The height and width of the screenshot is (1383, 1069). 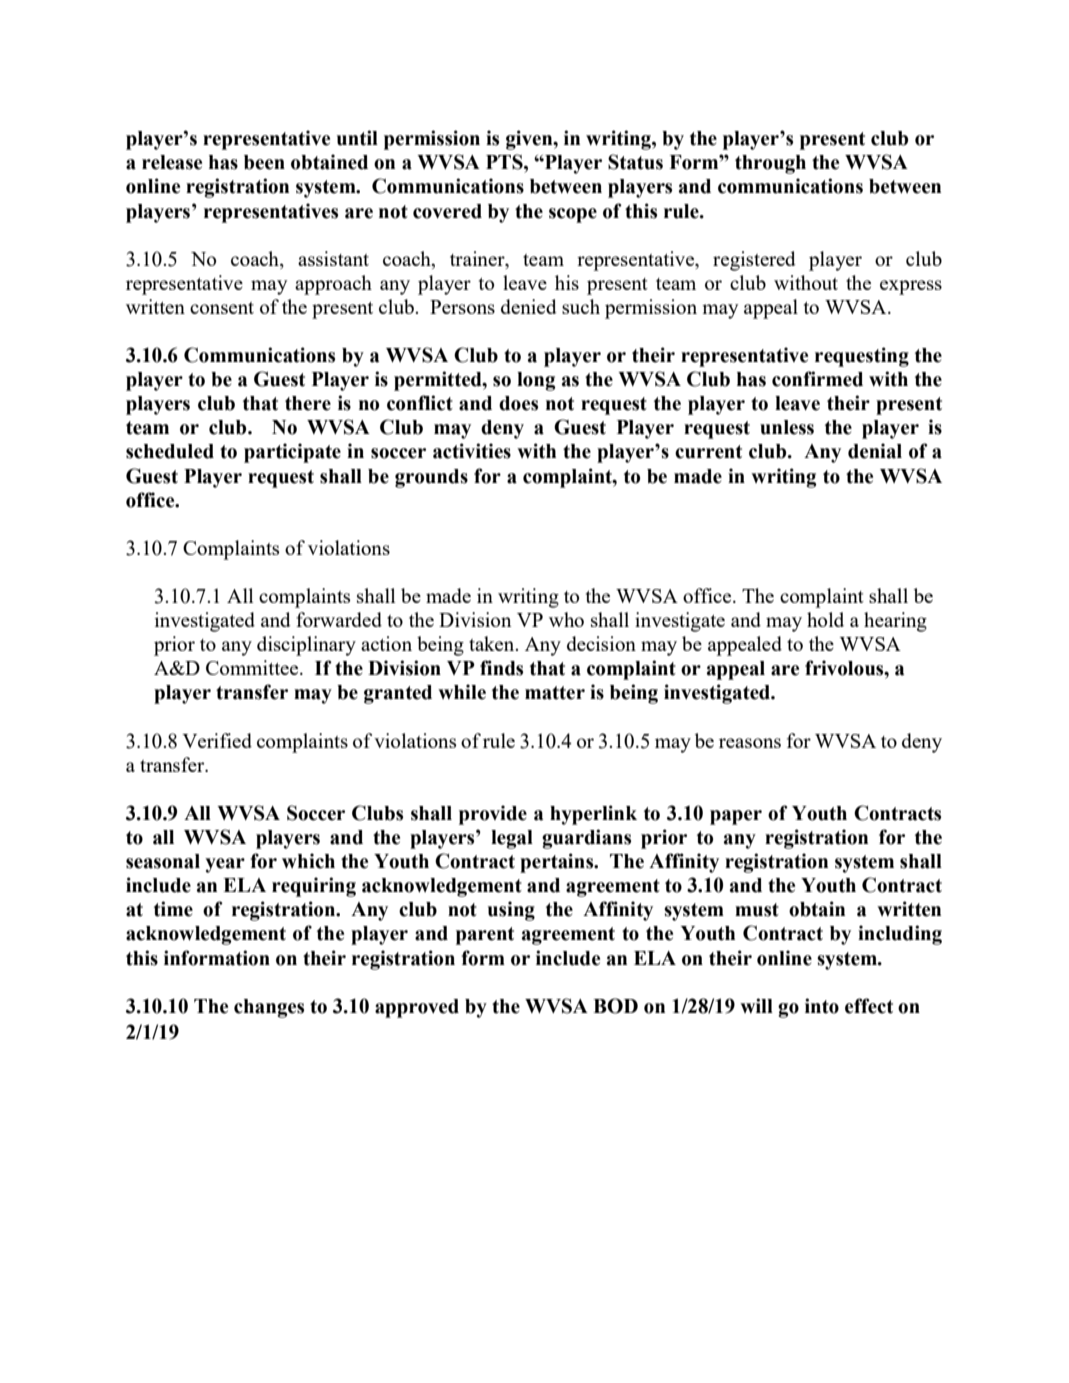 I want to click on who, so click(x=566, y=619).
